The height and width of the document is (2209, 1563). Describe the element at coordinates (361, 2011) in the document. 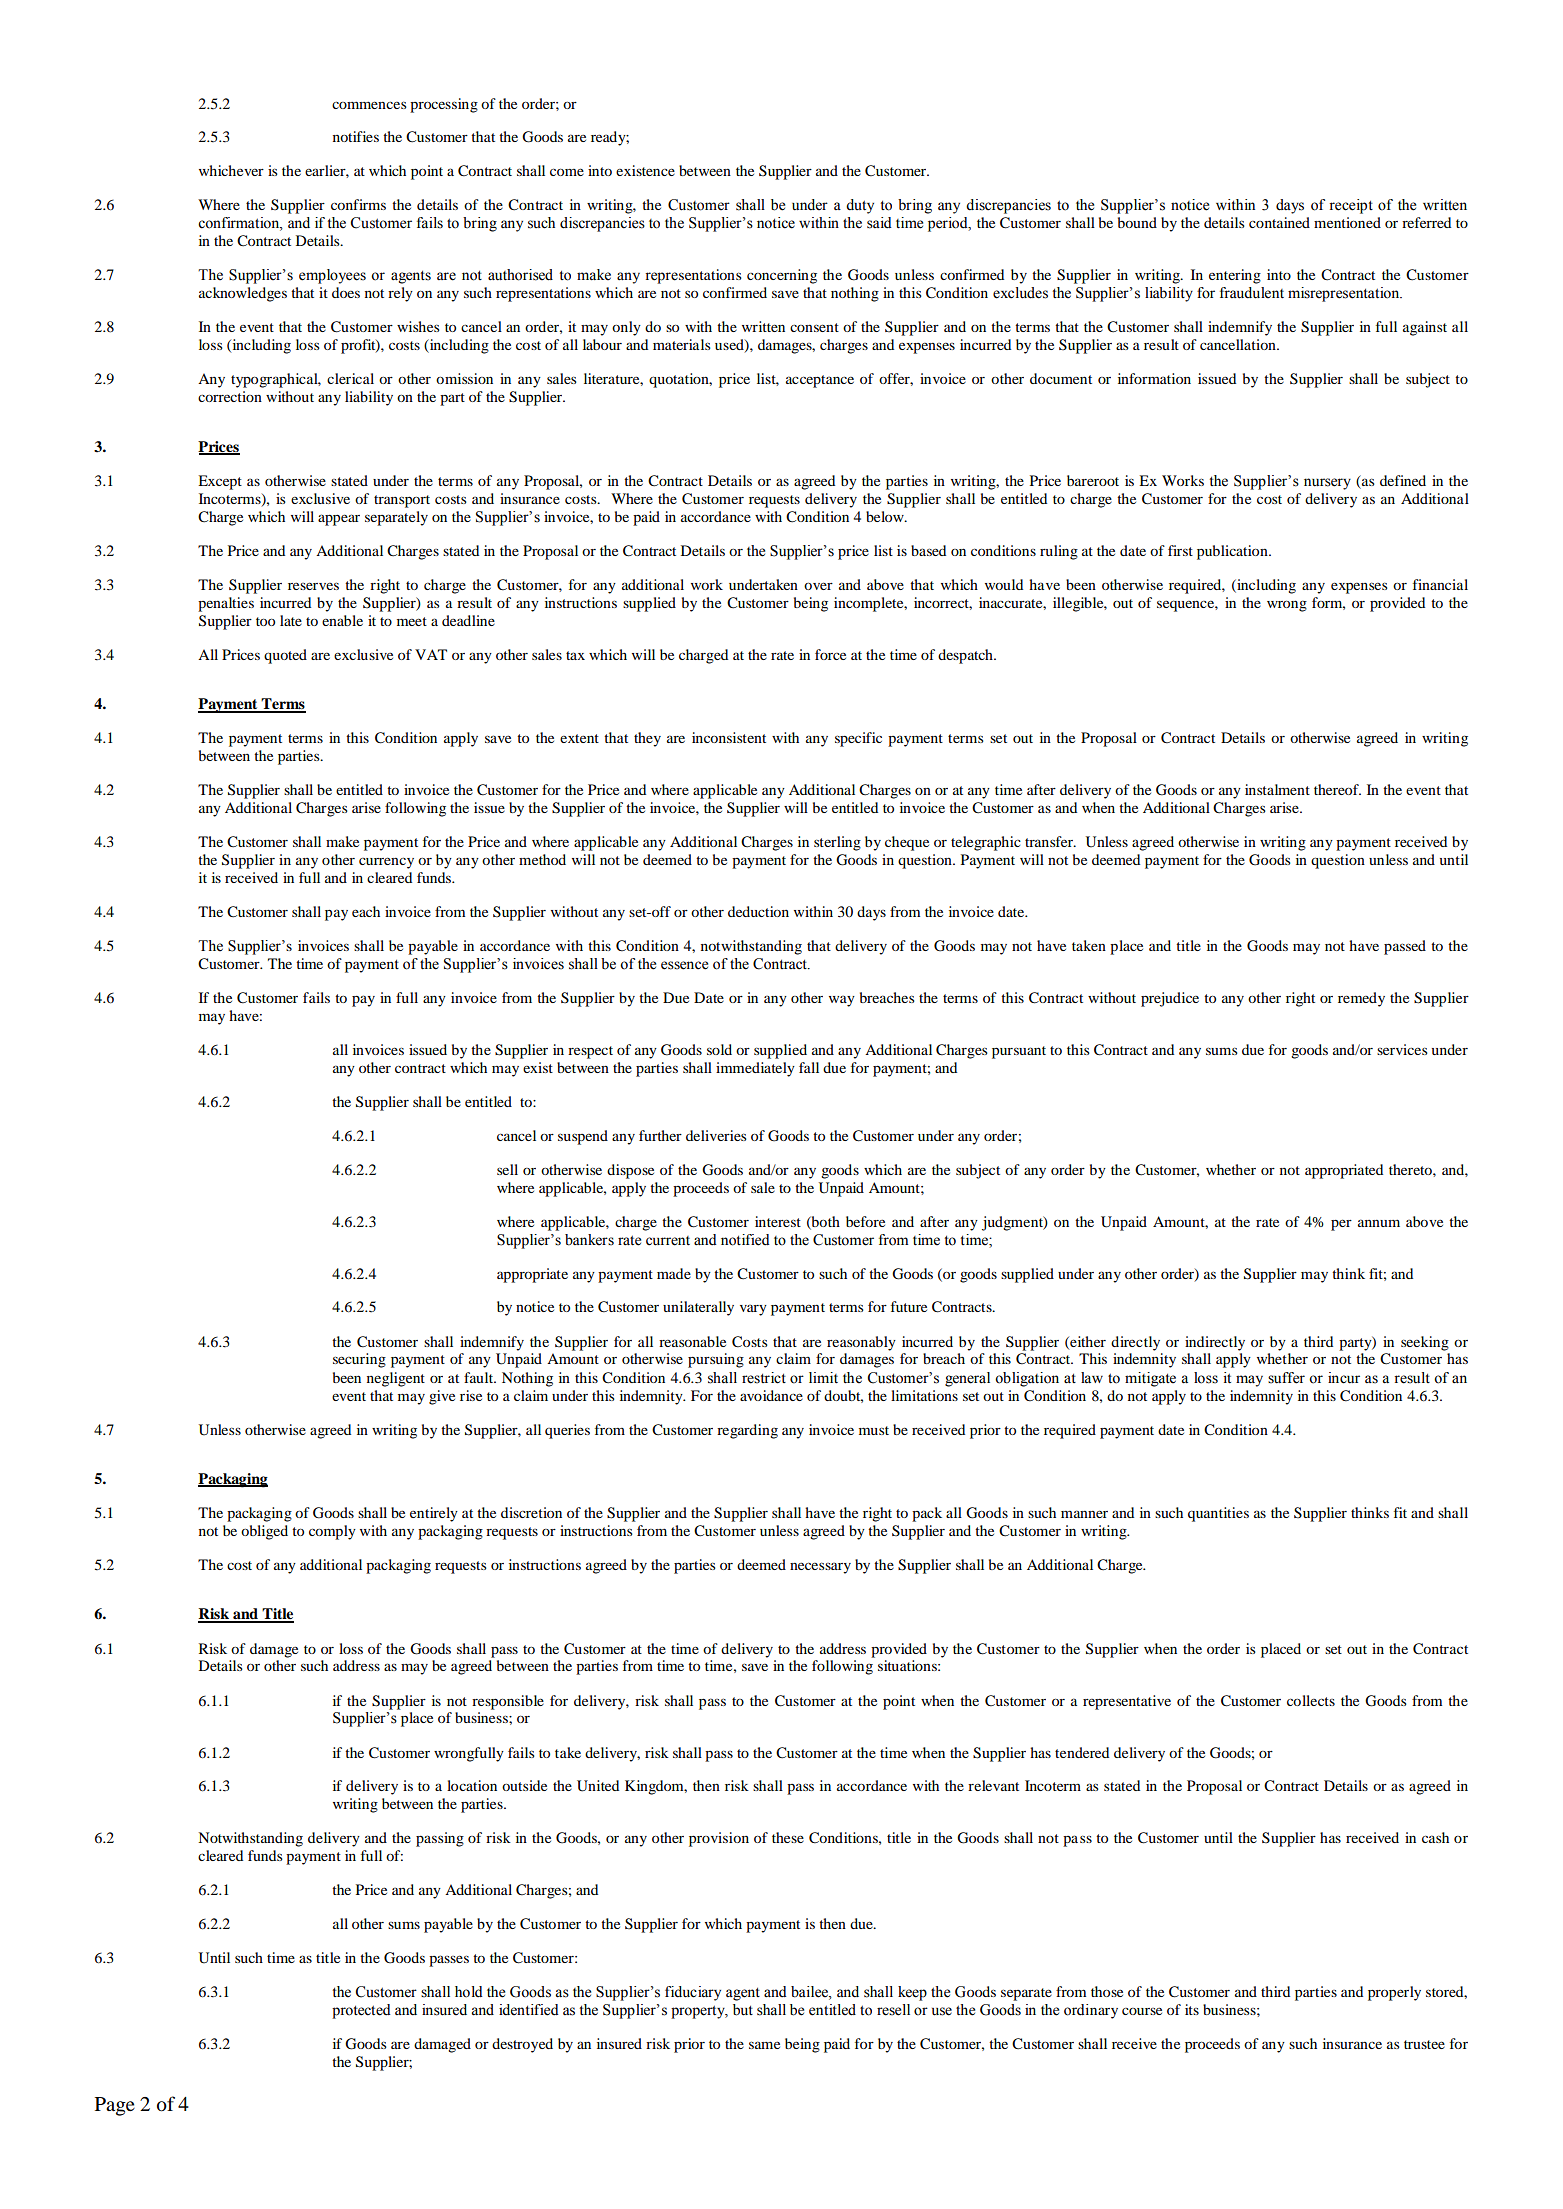

I see `protected` at that location.
